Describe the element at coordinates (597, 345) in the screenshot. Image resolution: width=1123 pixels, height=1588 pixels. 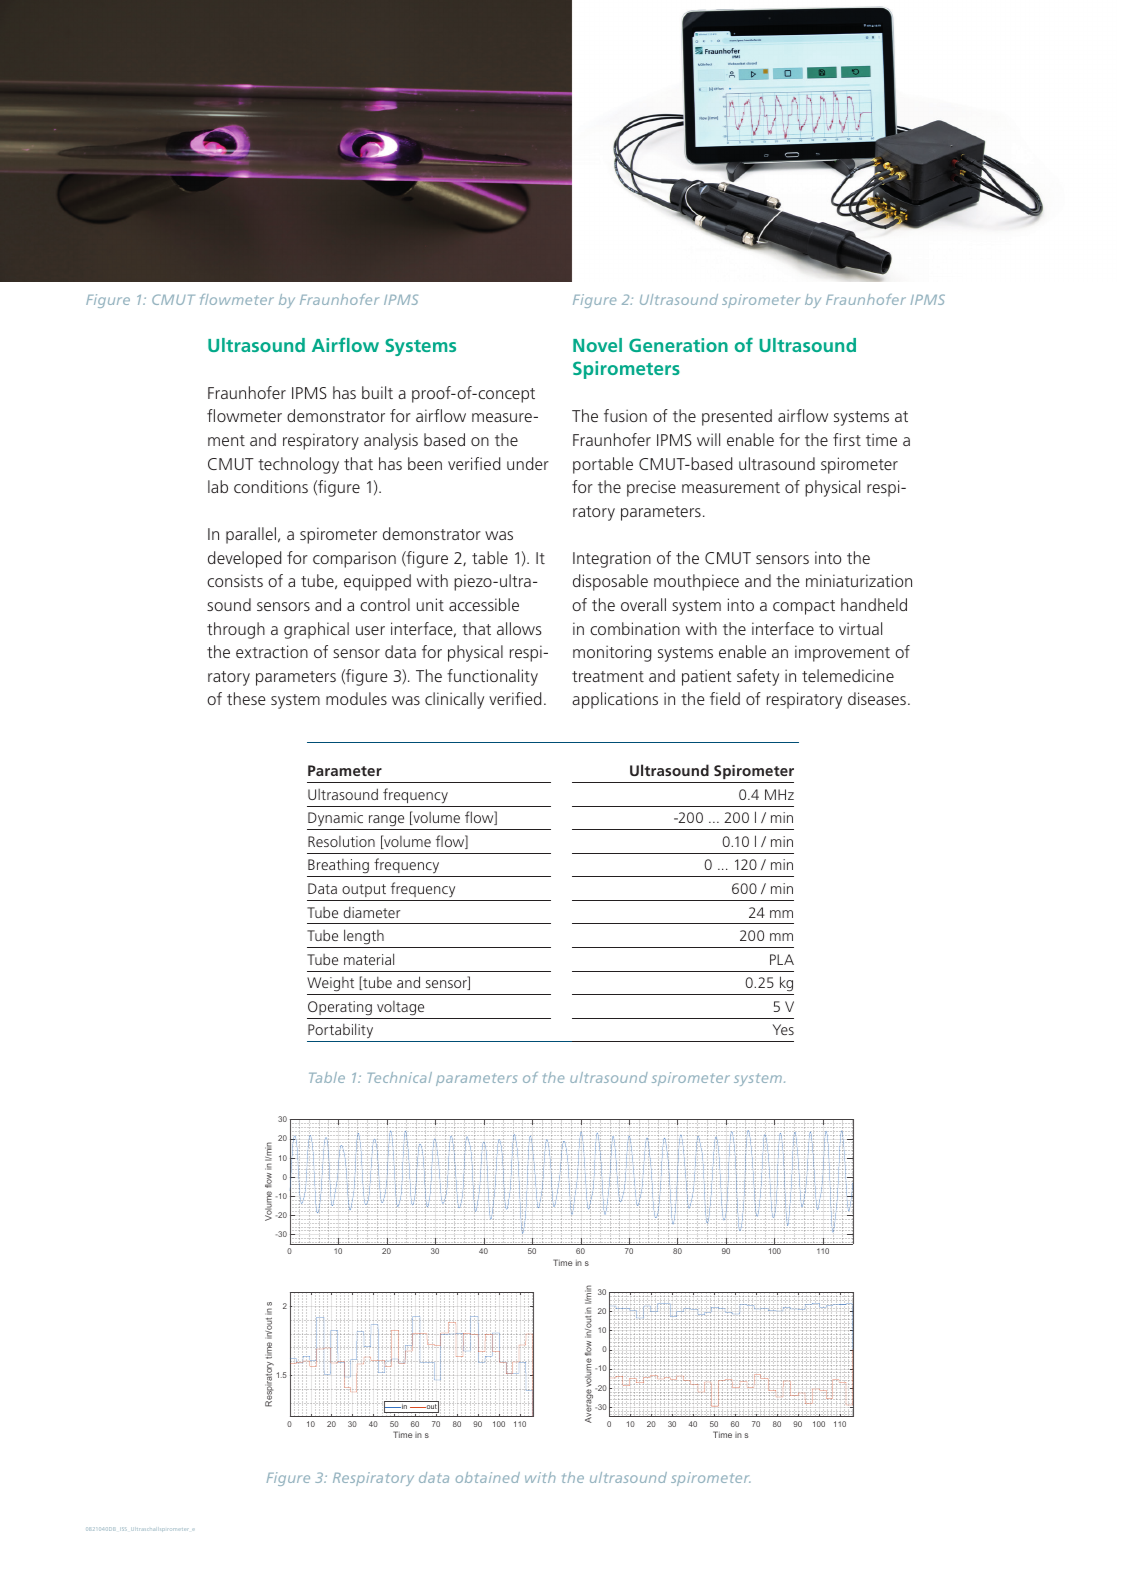
I see `Novel` at that location.
